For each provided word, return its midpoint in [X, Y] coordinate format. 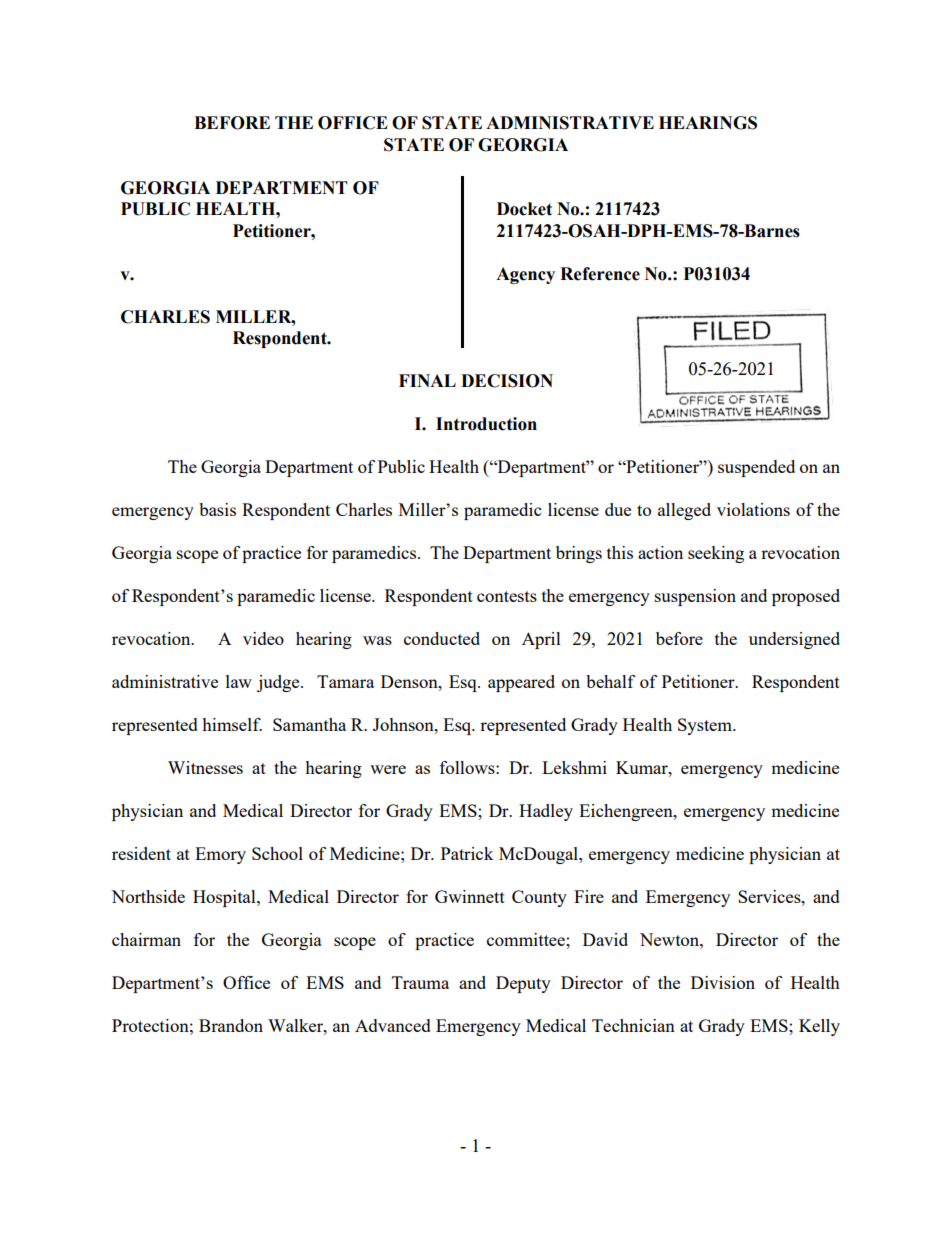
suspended [756, 468]
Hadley [546, 812]
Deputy [523, 984]
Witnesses [205, 767]
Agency [525, 275]
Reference [600, 274]
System [706, 726]
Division [723, 982]
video [263, 638]
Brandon [231, 1025]
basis [217, 509]
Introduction [486, 424]
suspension [695, 597]
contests [507, 596]
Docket [524, 209]
